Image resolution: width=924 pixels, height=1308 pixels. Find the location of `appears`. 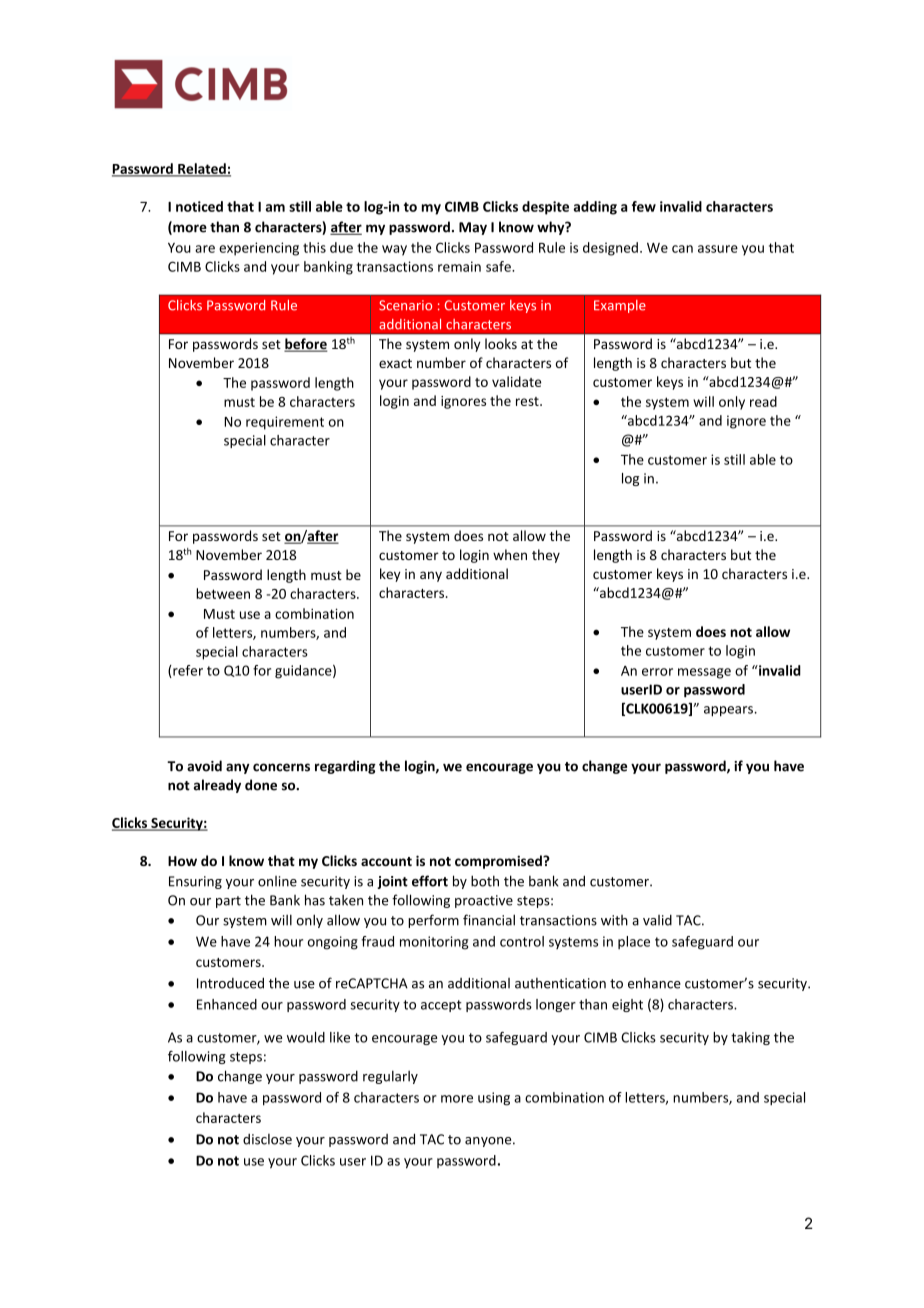

appears is located at coordinates (729, 711).
